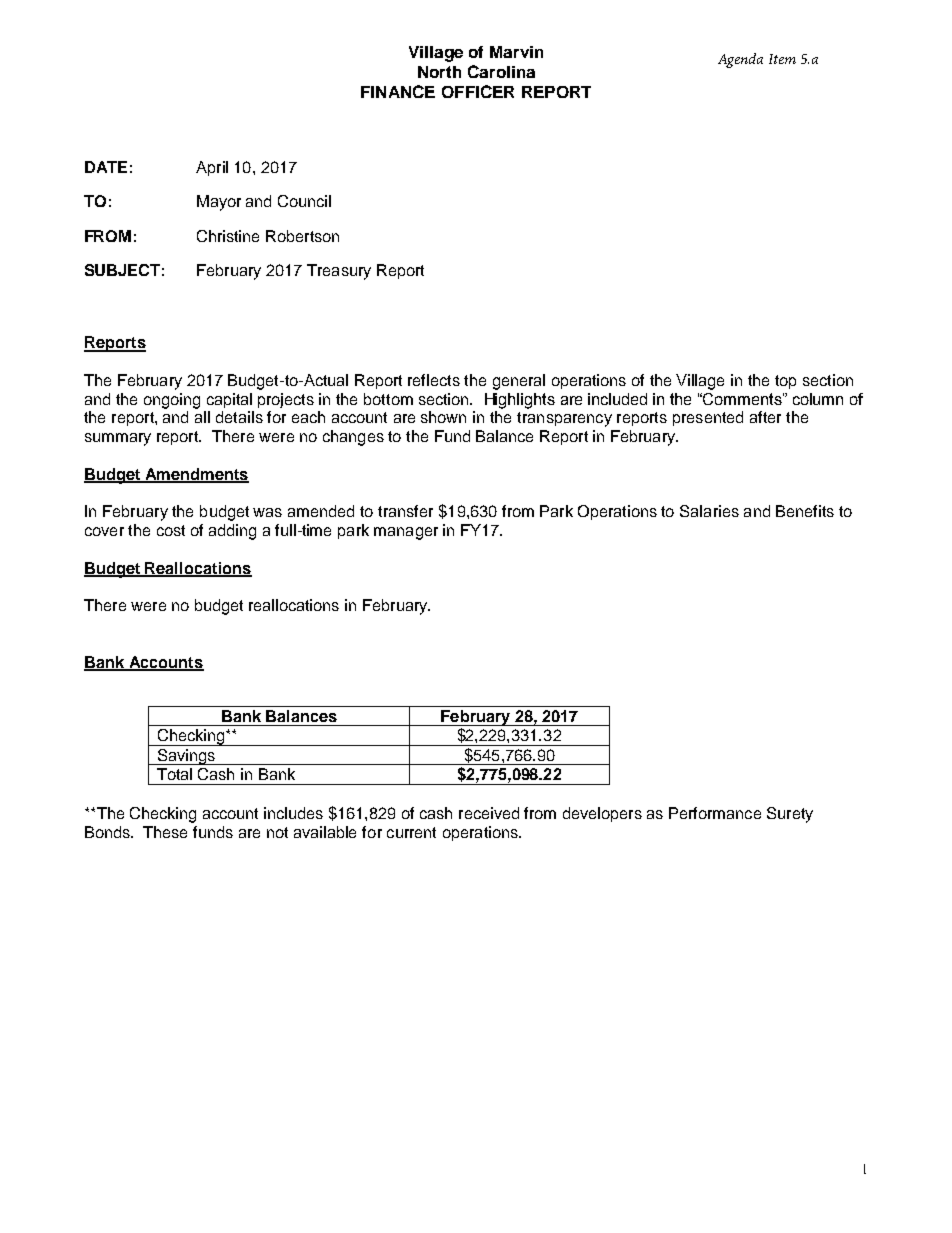 This screenshot has width=952, height=1233. Describe the element at coordinates (439, 72) in the screenshot. I see `North` at that location.
